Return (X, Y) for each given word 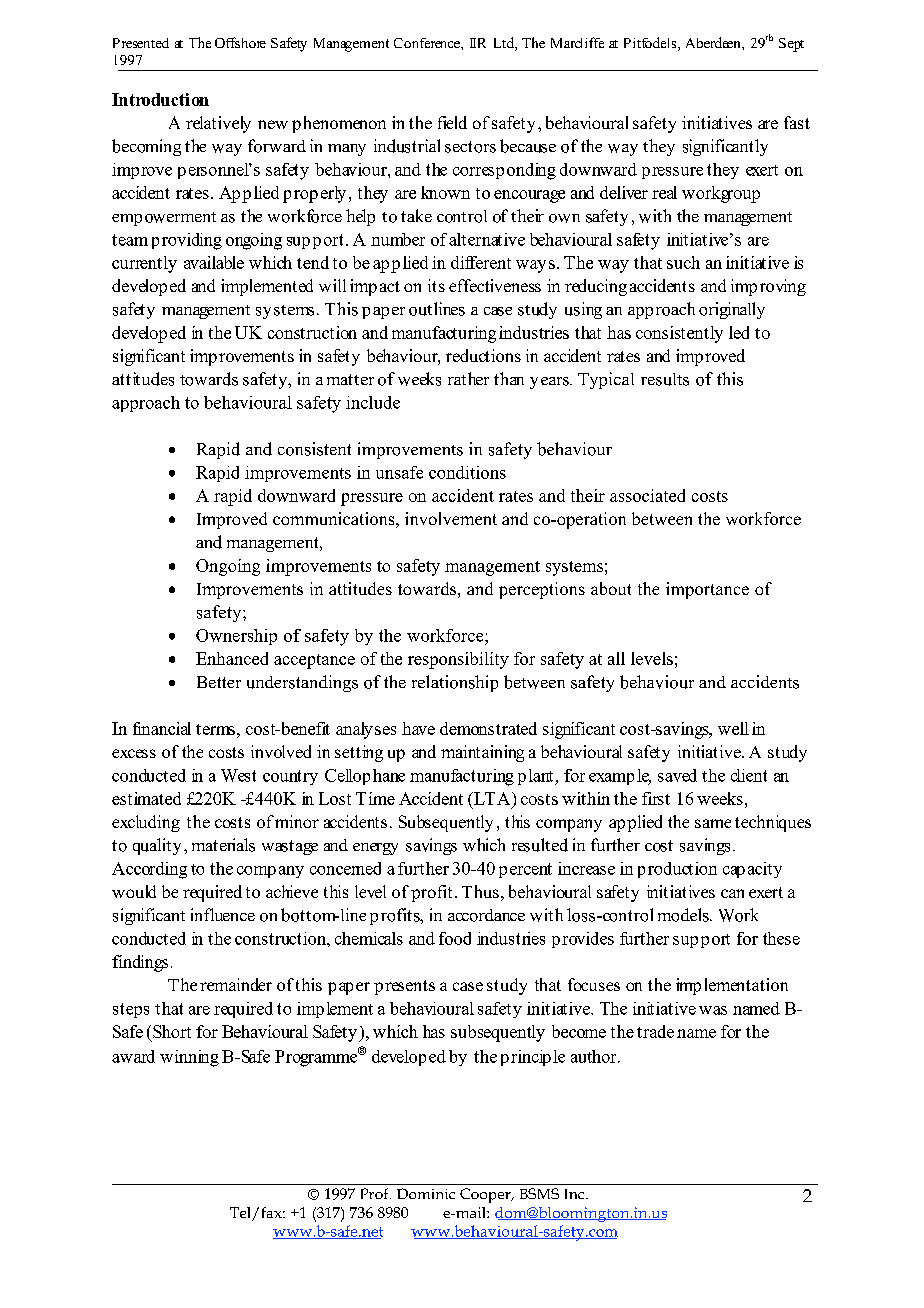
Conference (428, 43)
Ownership (236, 637)
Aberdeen (714, 42)
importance (707, 590)
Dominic (426, 1193)
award (133, 1056)
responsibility (458, 660)
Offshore (240, 42)
